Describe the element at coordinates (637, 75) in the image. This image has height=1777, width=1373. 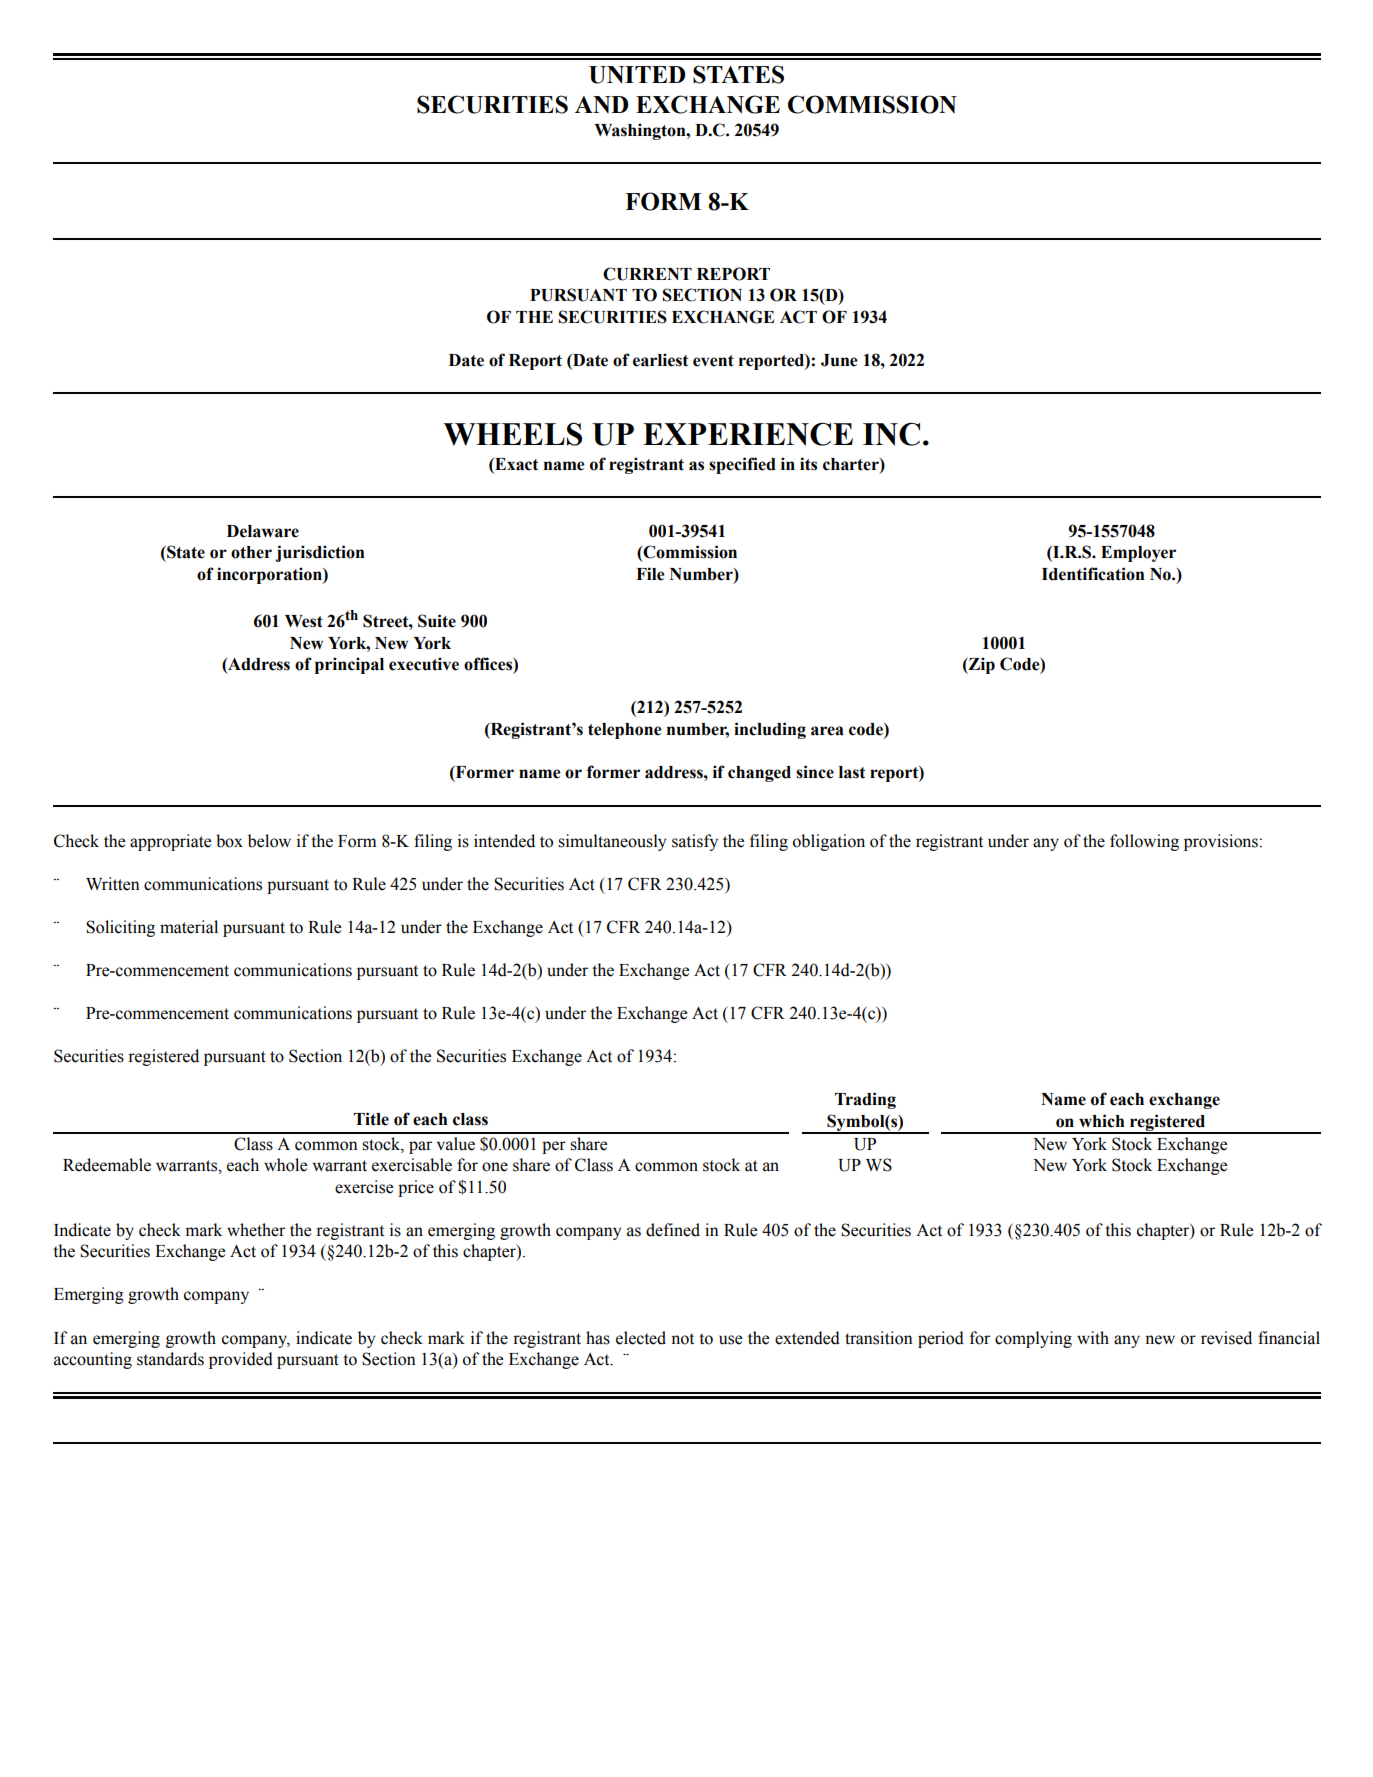
I see `UNITED` at that location.
